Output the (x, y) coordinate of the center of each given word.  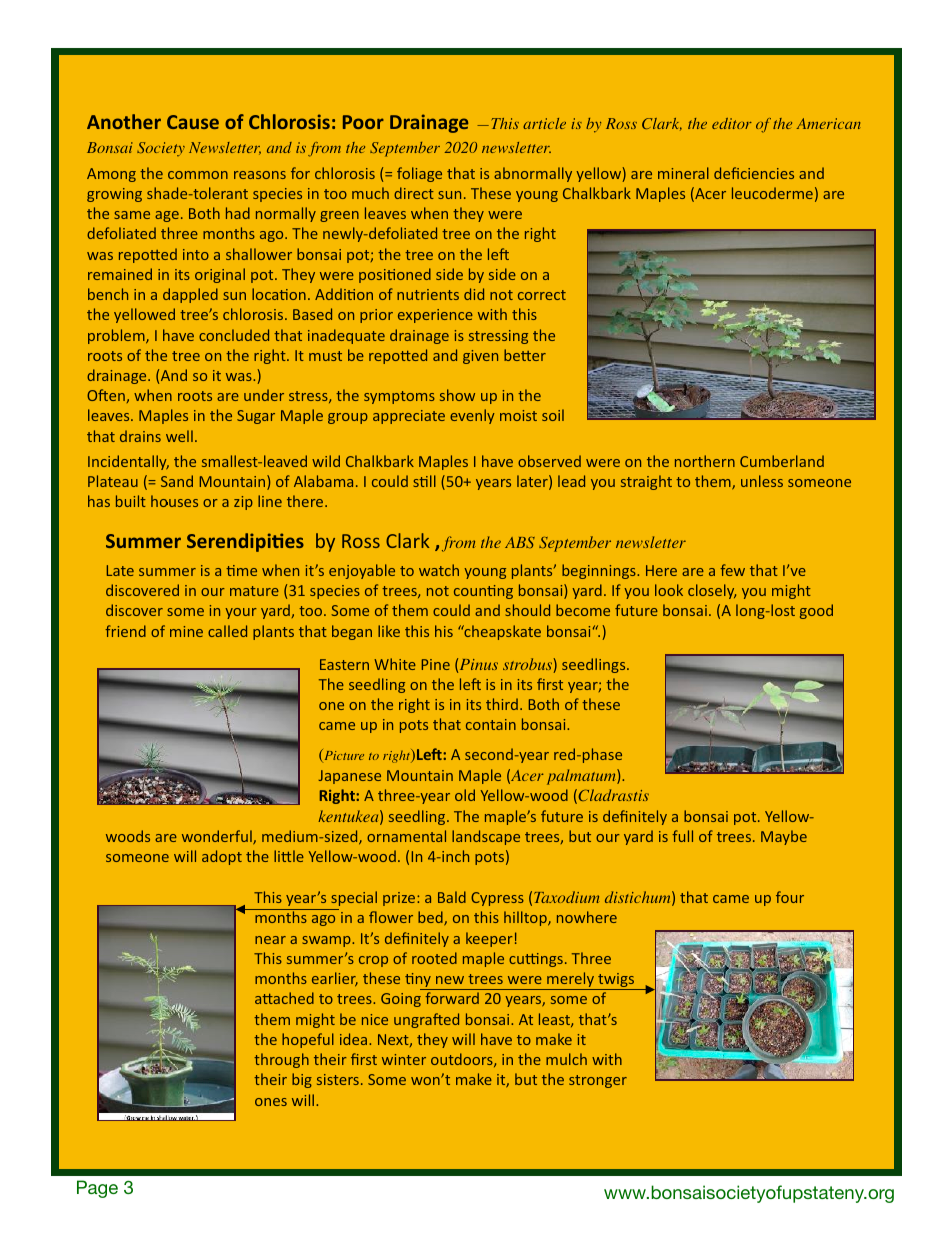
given (480, 357)
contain (491, 724)
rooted (434, 958)
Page (97, 1189)
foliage (419, 174)
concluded (234, 335)
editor (732, 123)
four (790, 897)
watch (439, 570)
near (270, 940)
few (732, 570)
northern (705, 461)
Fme (241, 570)
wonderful (218, 837)
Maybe (784, 837)
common (198, 175)
